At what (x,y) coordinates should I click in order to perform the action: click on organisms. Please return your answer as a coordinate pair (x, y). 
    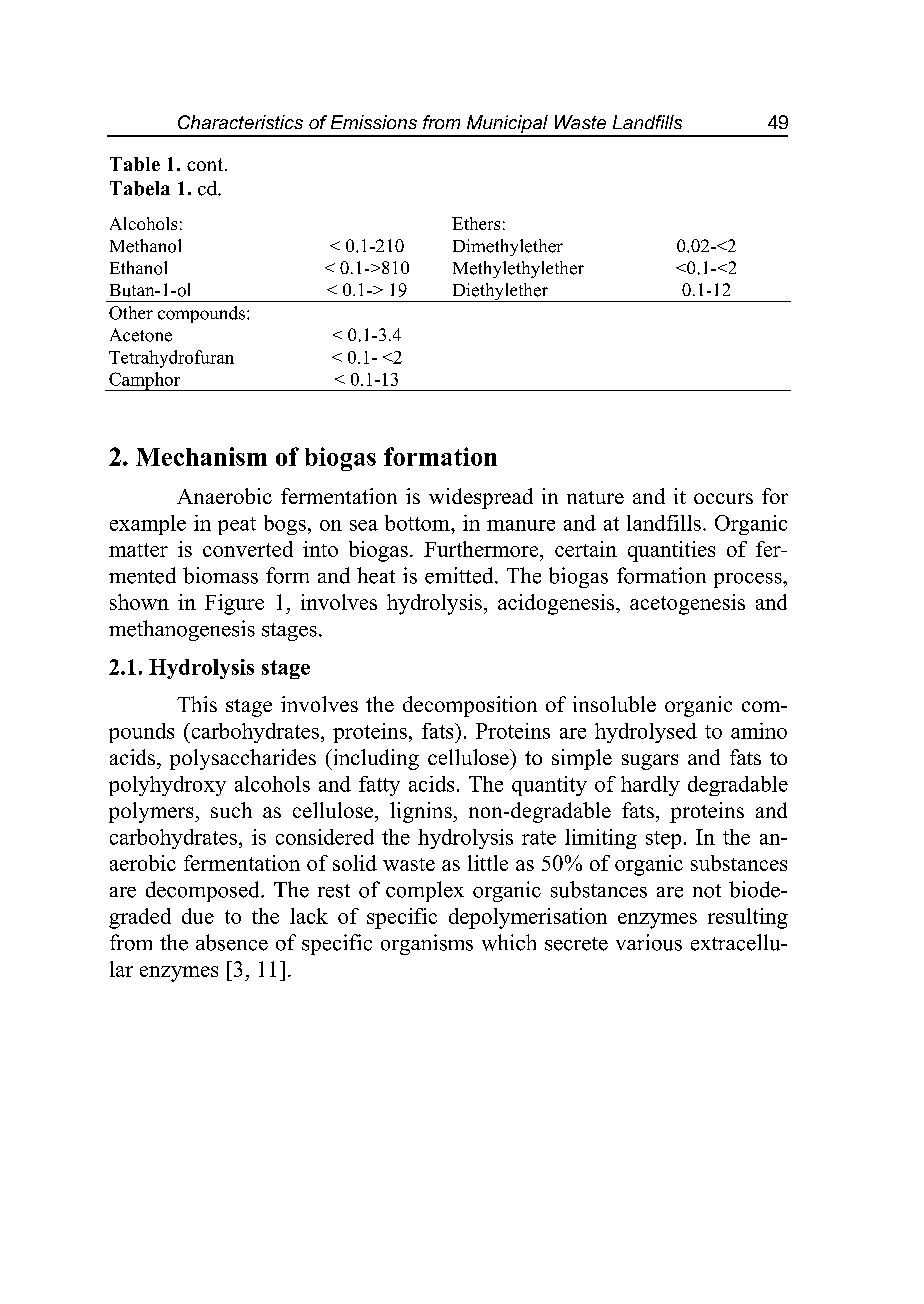
    Looking at the image, I should click on (427, 944).
